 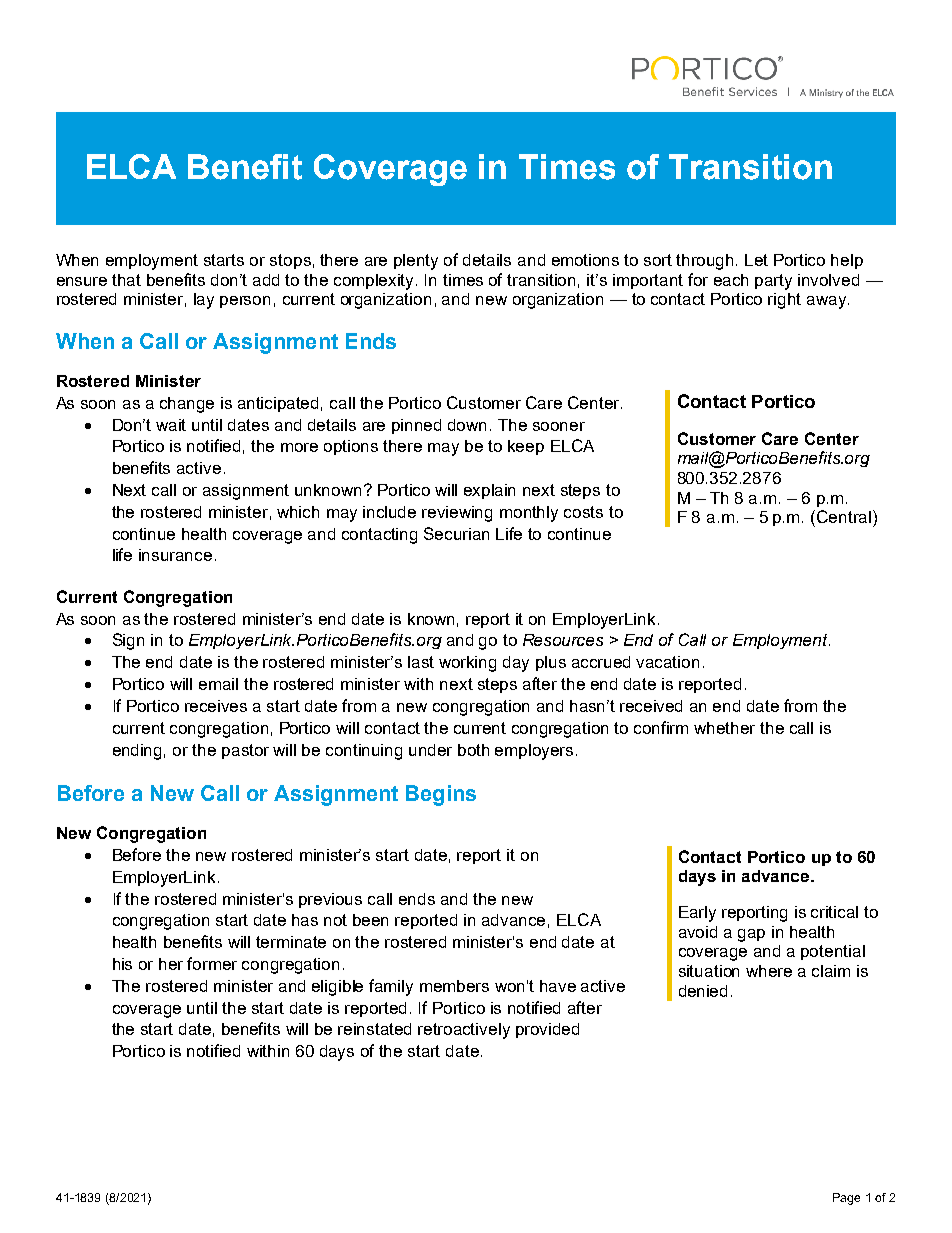 I want to click on former, so click(x=212, y=963).
